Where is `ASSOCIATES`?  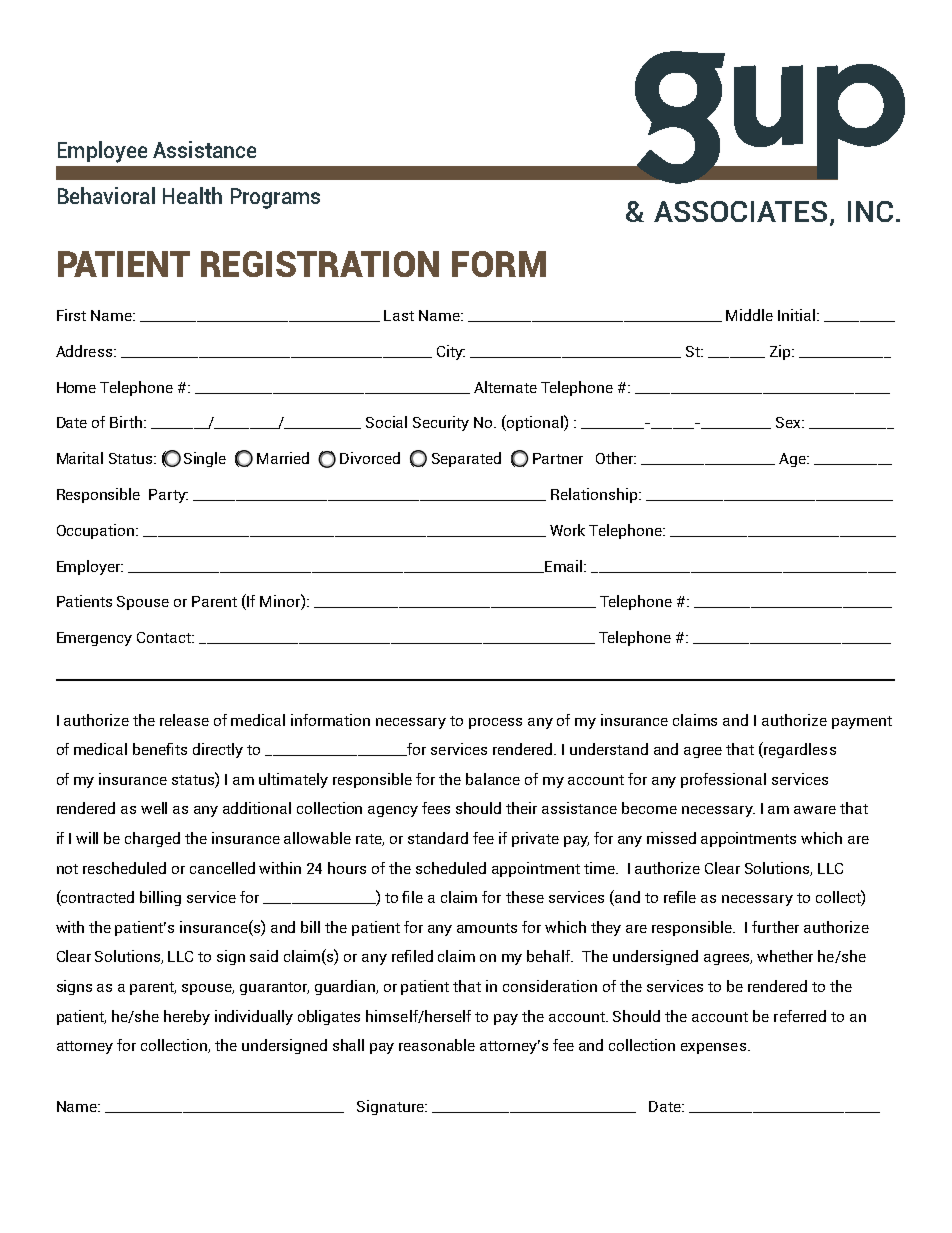
ASSOCIATES is located at coordinates (740, 211).
